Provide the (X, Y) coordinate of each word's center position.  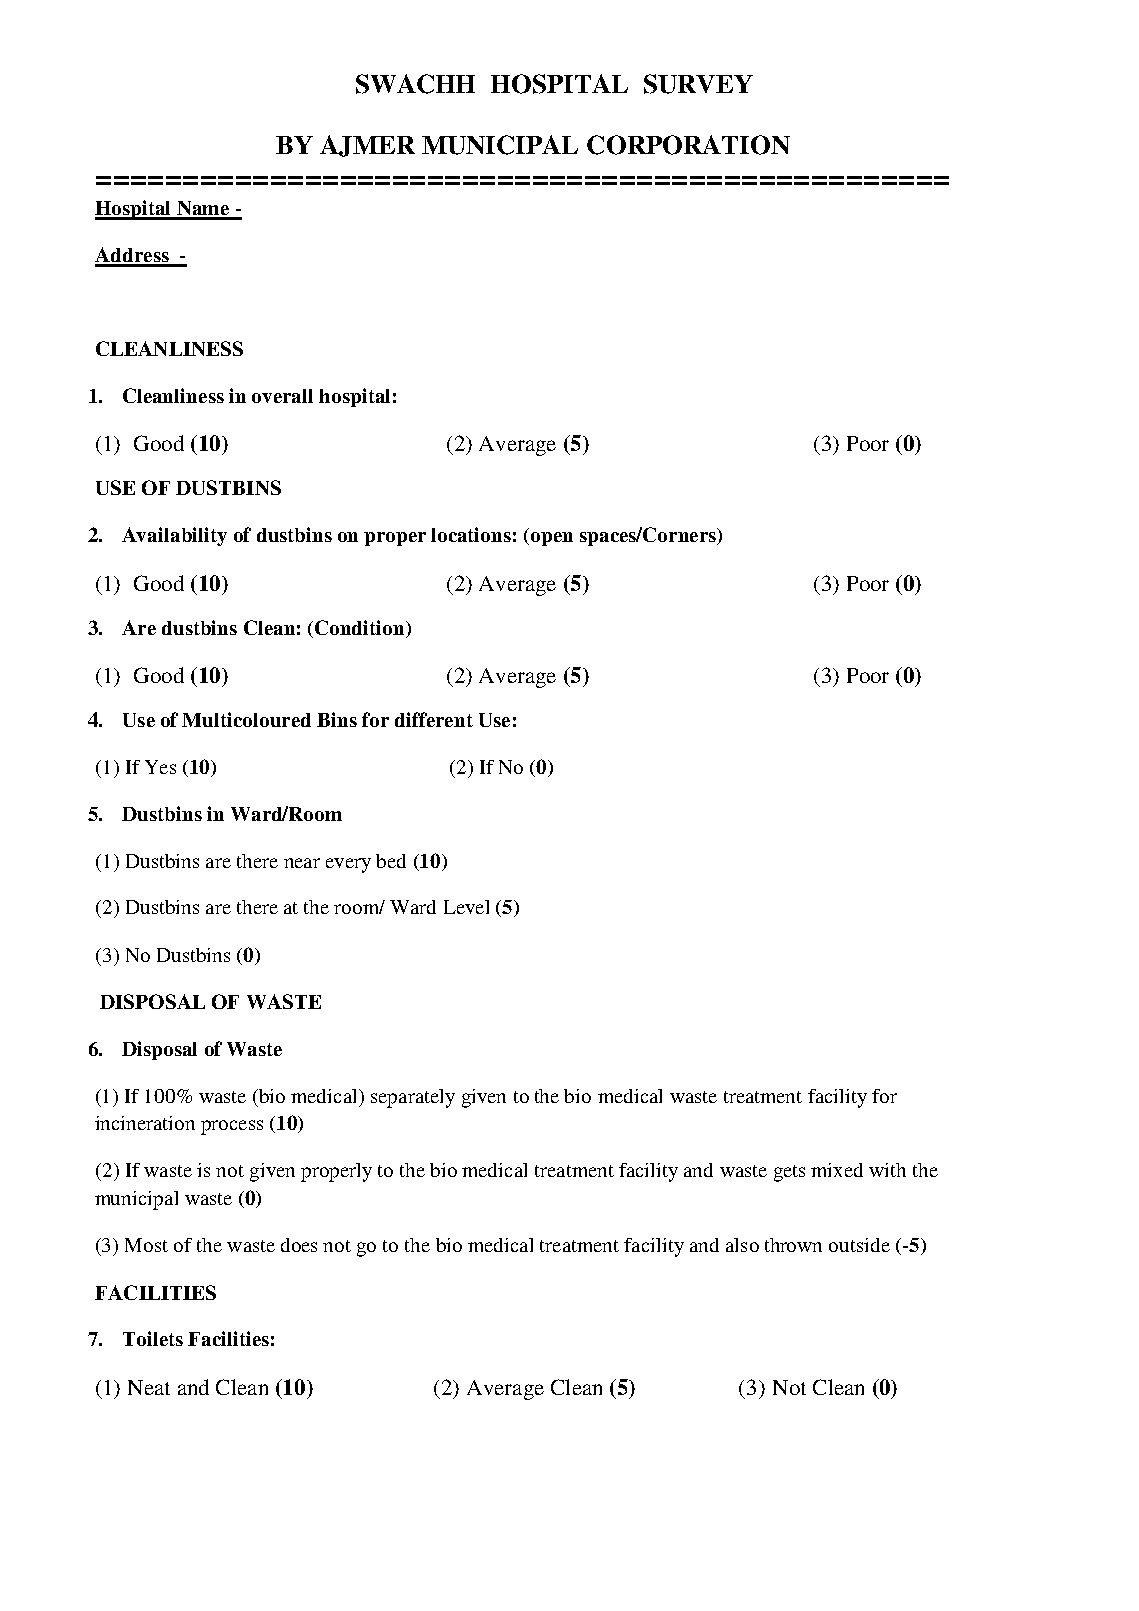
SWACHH (415, 84)
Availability (174, 536)
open (552, 539)
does (299, 1245)
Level (466, 907)
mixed (837, 1170)
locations (471, 534)
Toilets (153, 1338)
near (302, 863)
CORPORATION (688, 145)
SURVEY (698, 84)
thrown (793, 1245)
